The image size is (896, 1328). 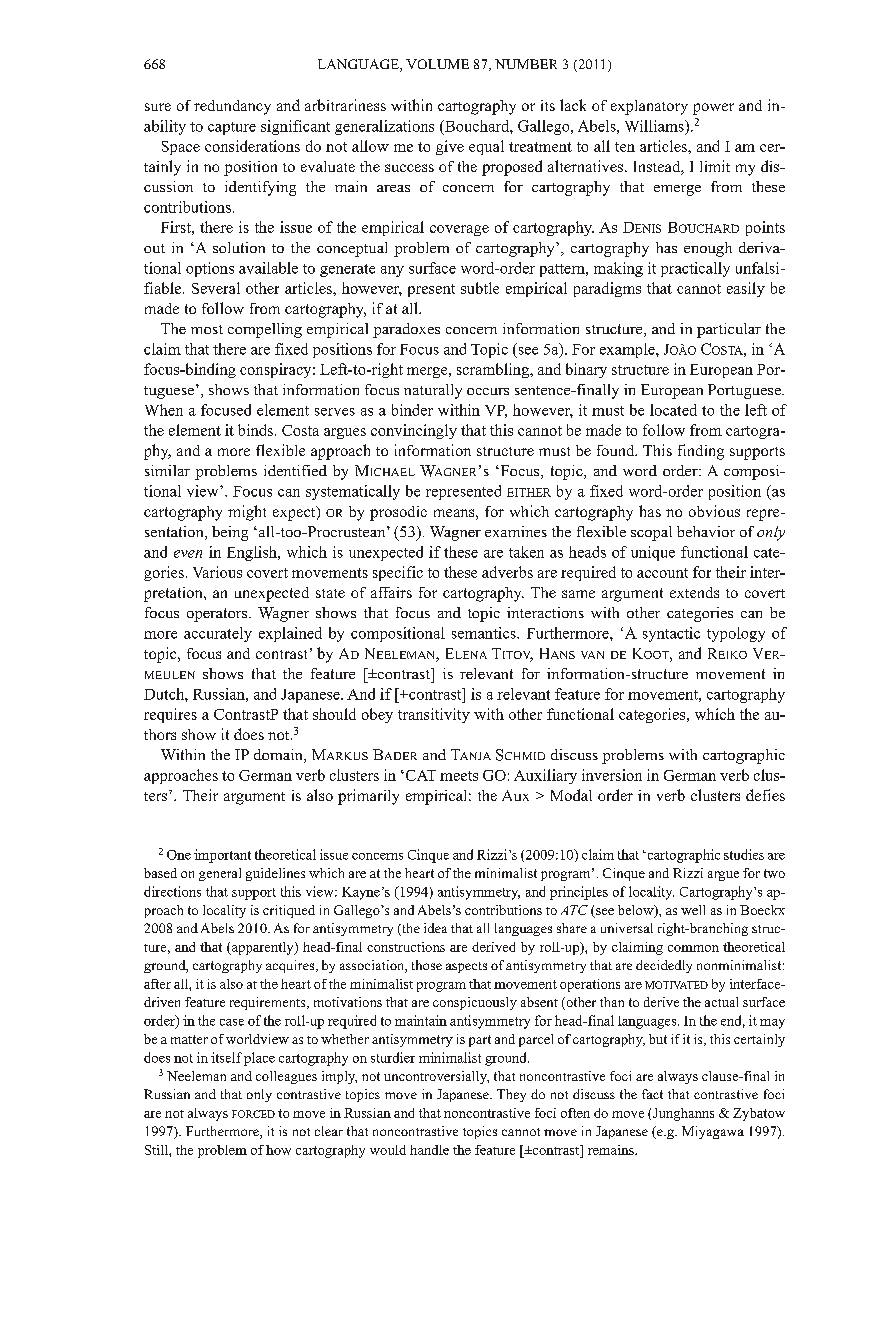 What do you see at coordinates (253, 1114) in the page?
I see `FORCED` at bounding box center [253, 1114].
